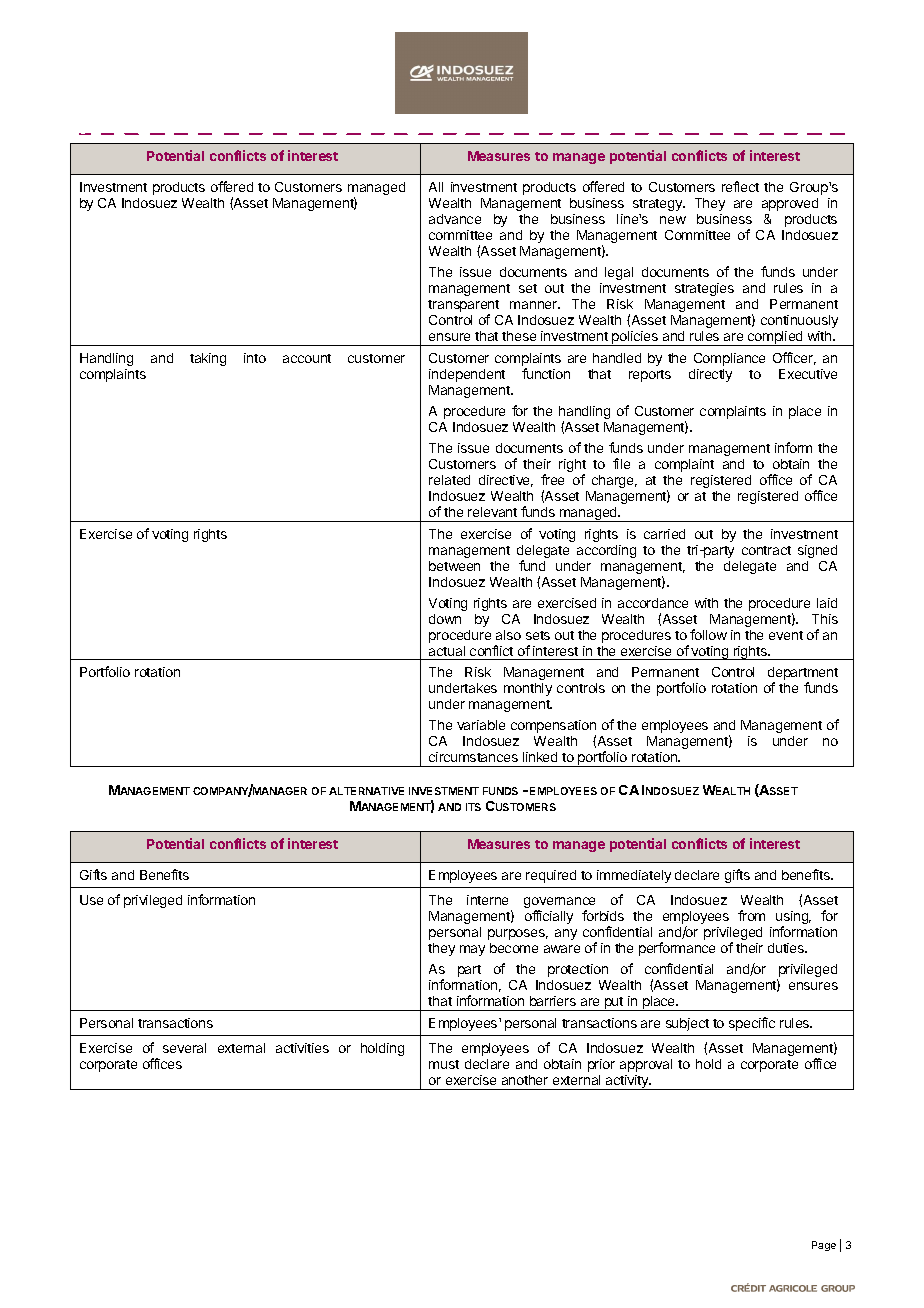 Image resolution: width=924 pixels, height=1308 pixels. I want to click on taking, so click(208, 359).
